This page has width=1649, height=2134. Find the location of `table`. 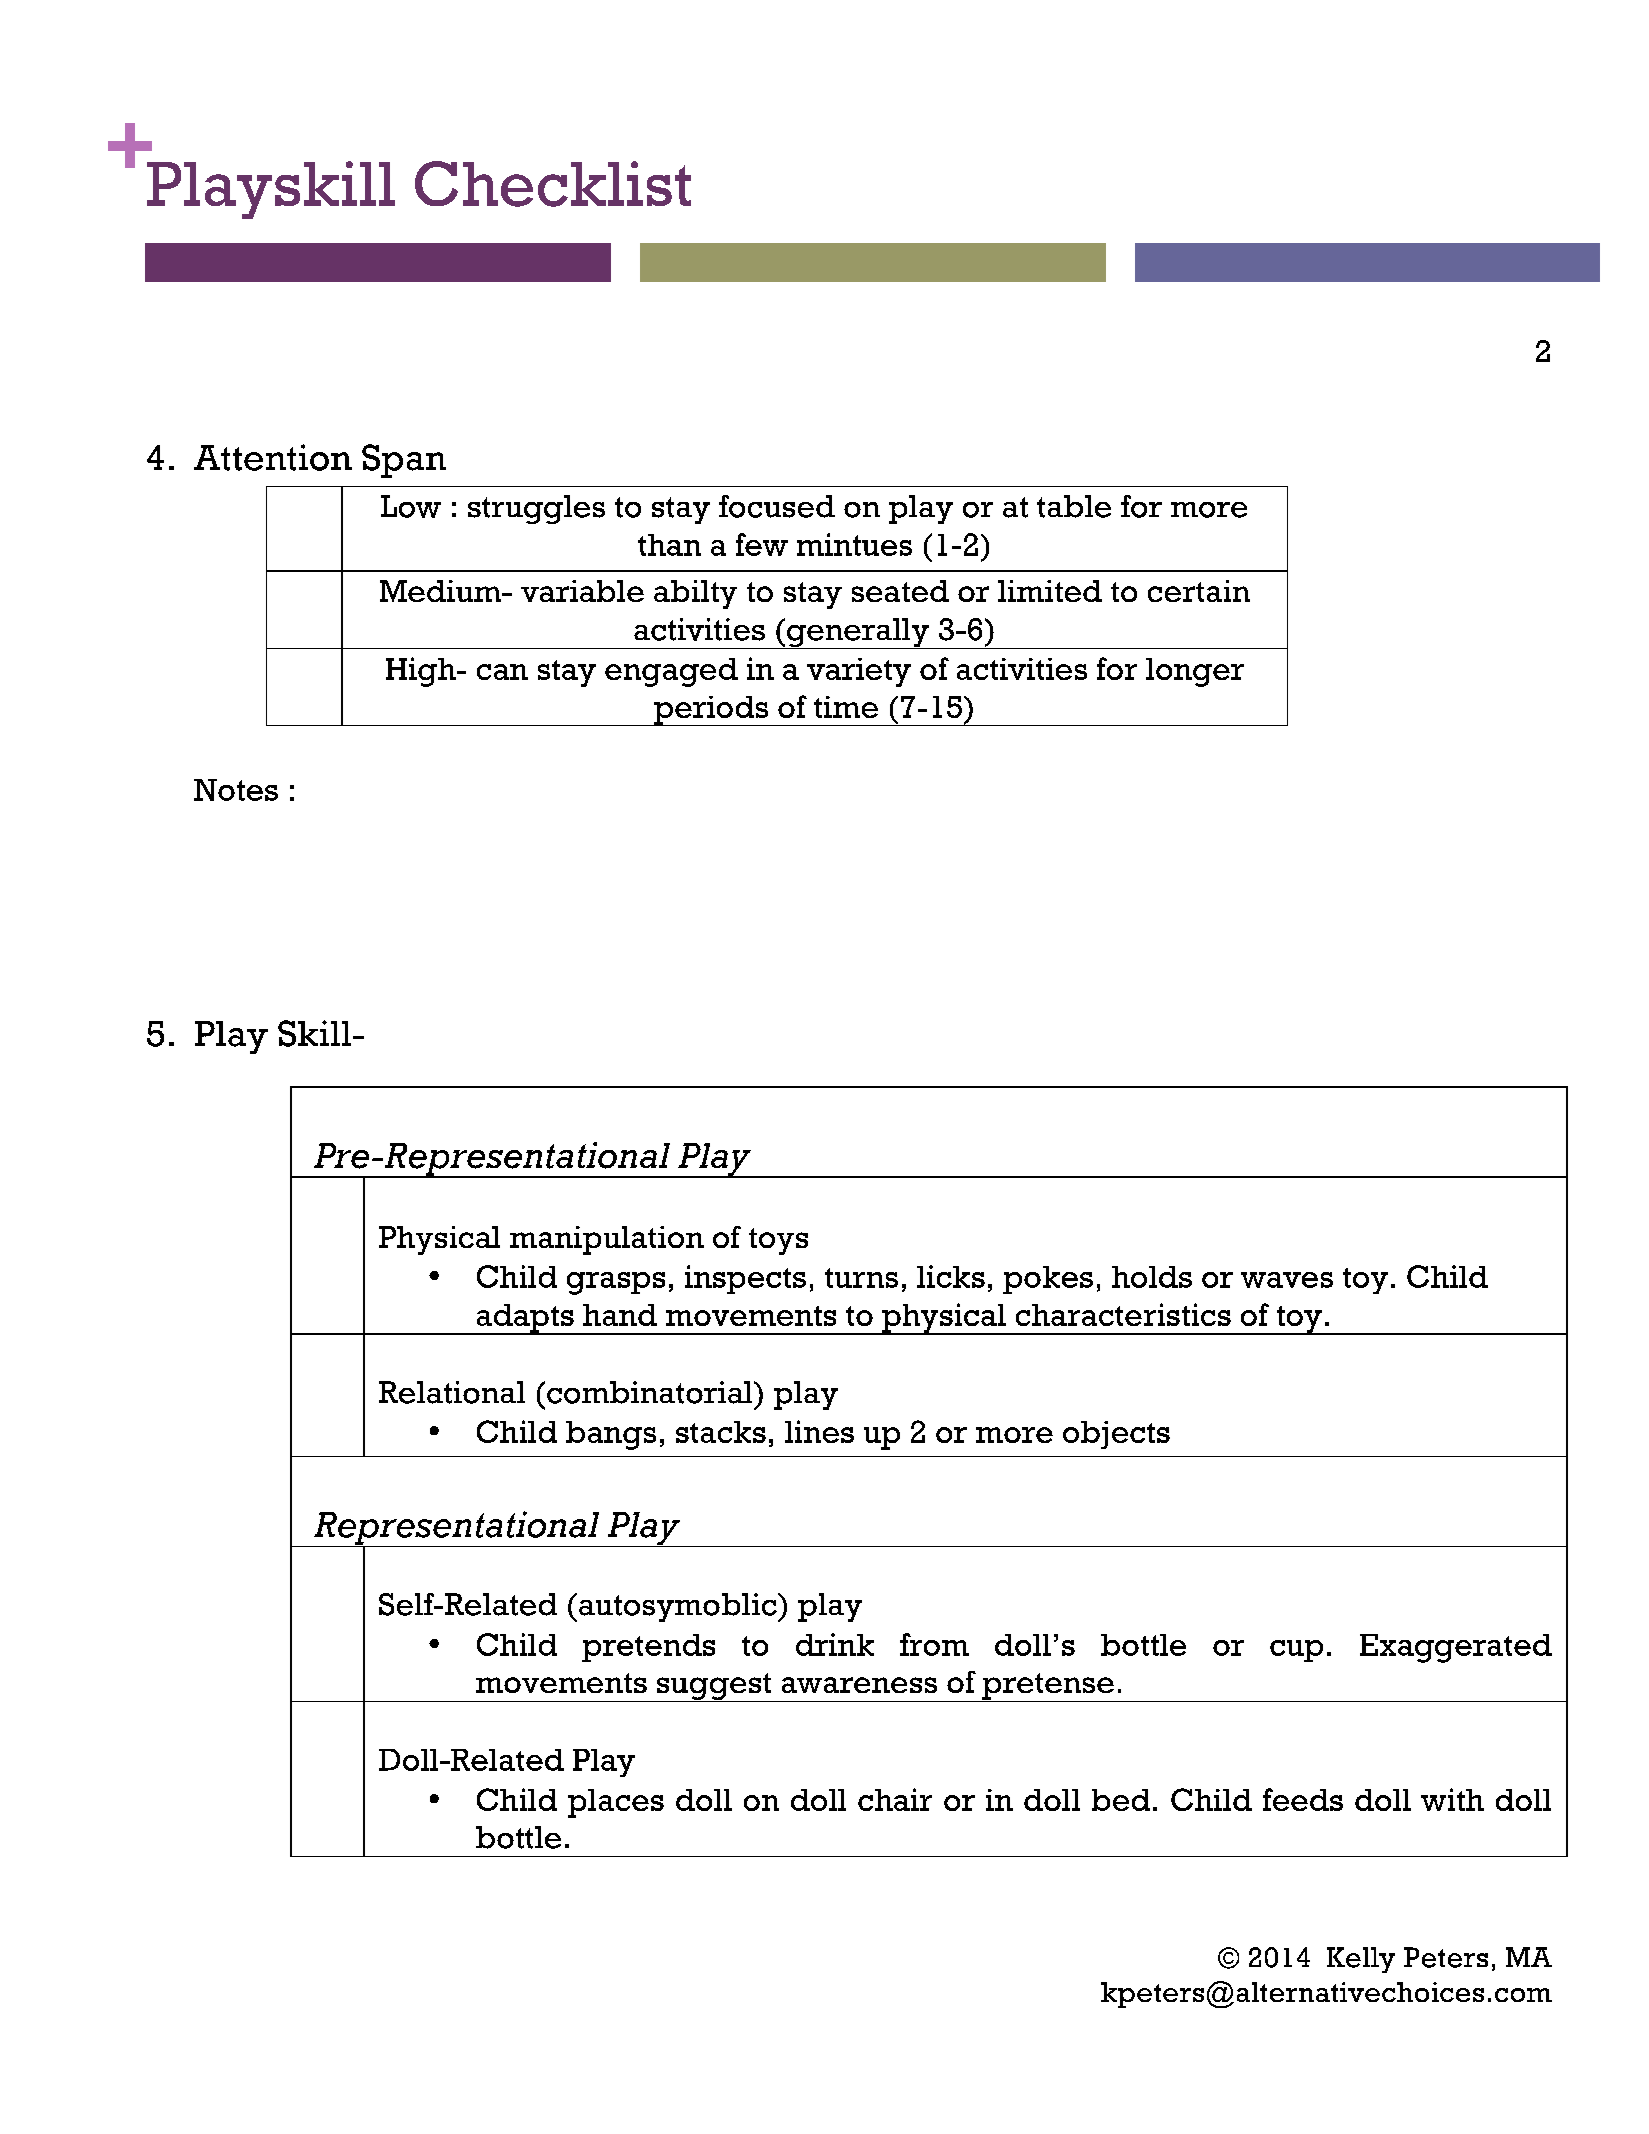

table is located at coordinates (1074, 506).
